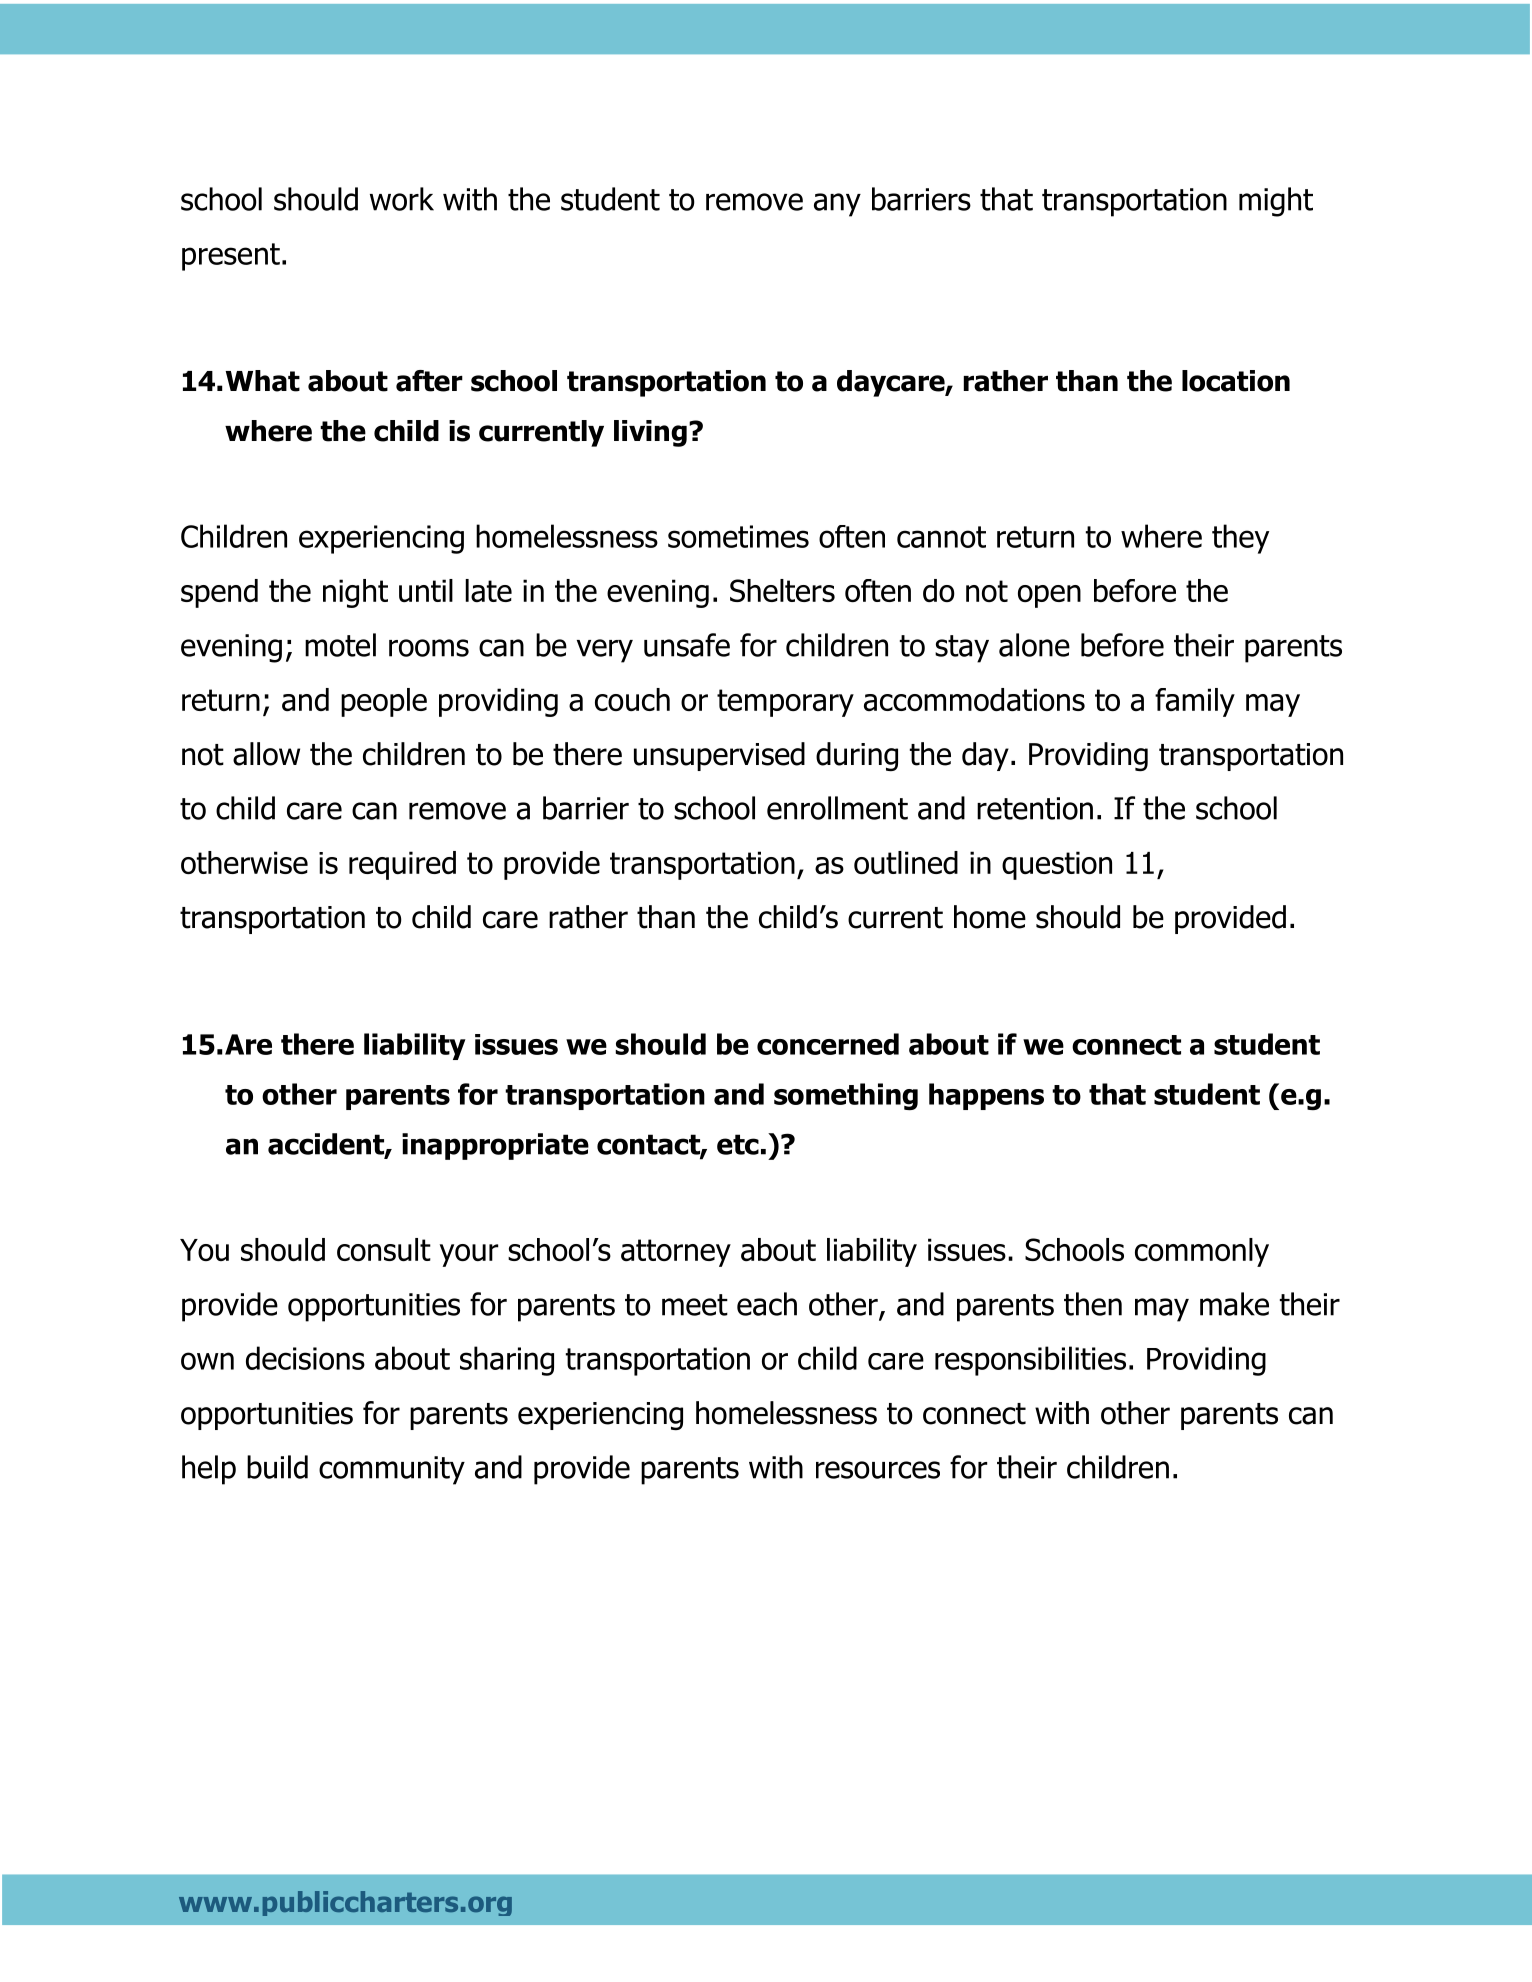 The height and width of the screenshot is (1982, 1532). What do you see at coordinates (1276, 202) in the screenshot?
I see `might` at bounding box center [1276, 202].
